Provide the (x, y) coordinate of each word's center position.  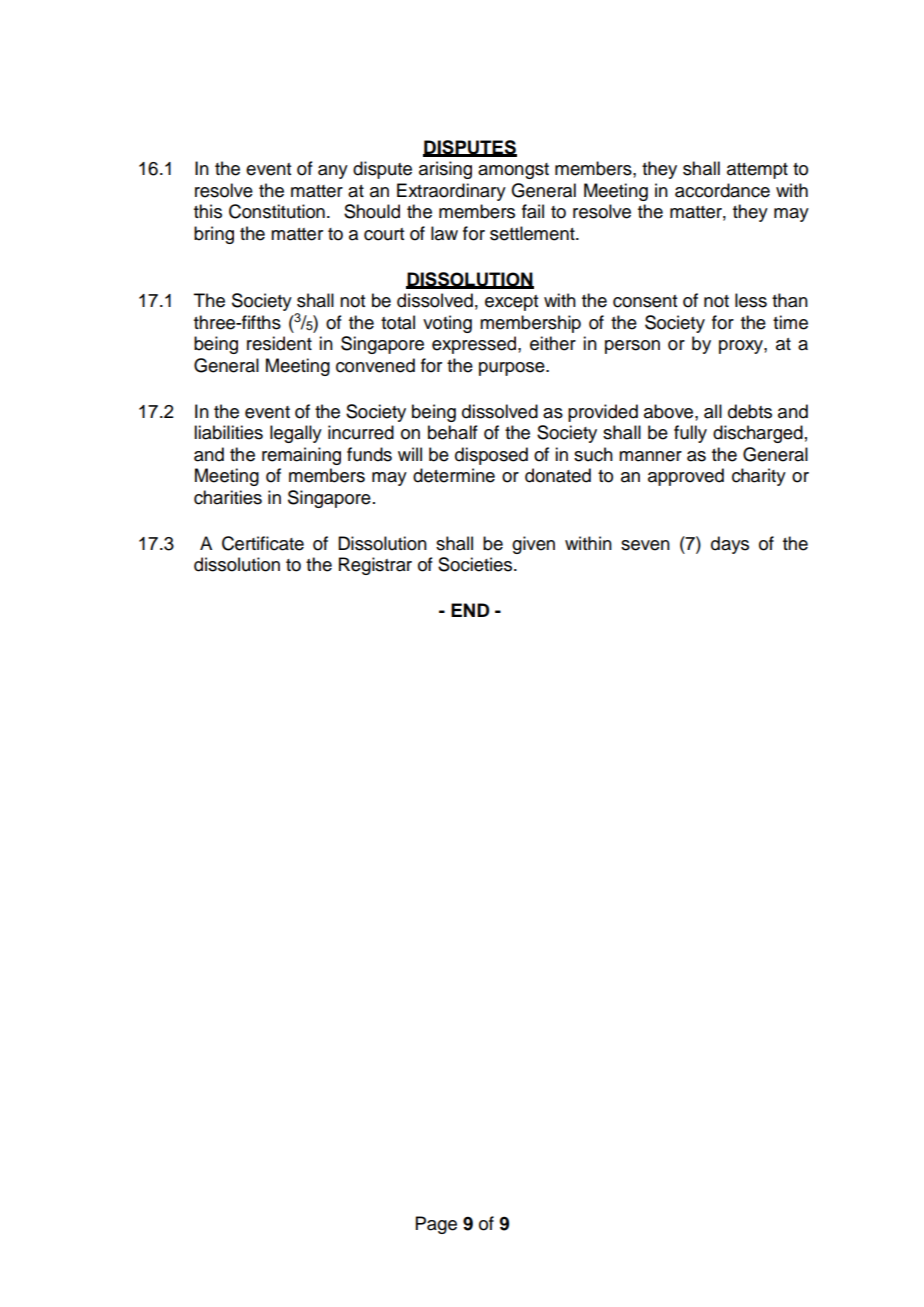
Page (436, 1225)
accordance (722, 190)
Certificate (263, 543)
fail (533, 211)
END (470, 610)
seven (645, 545)
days (730, 545)
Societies (476, 564)
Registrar (375, 566)
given (533, 545)
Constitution (277, 211)
